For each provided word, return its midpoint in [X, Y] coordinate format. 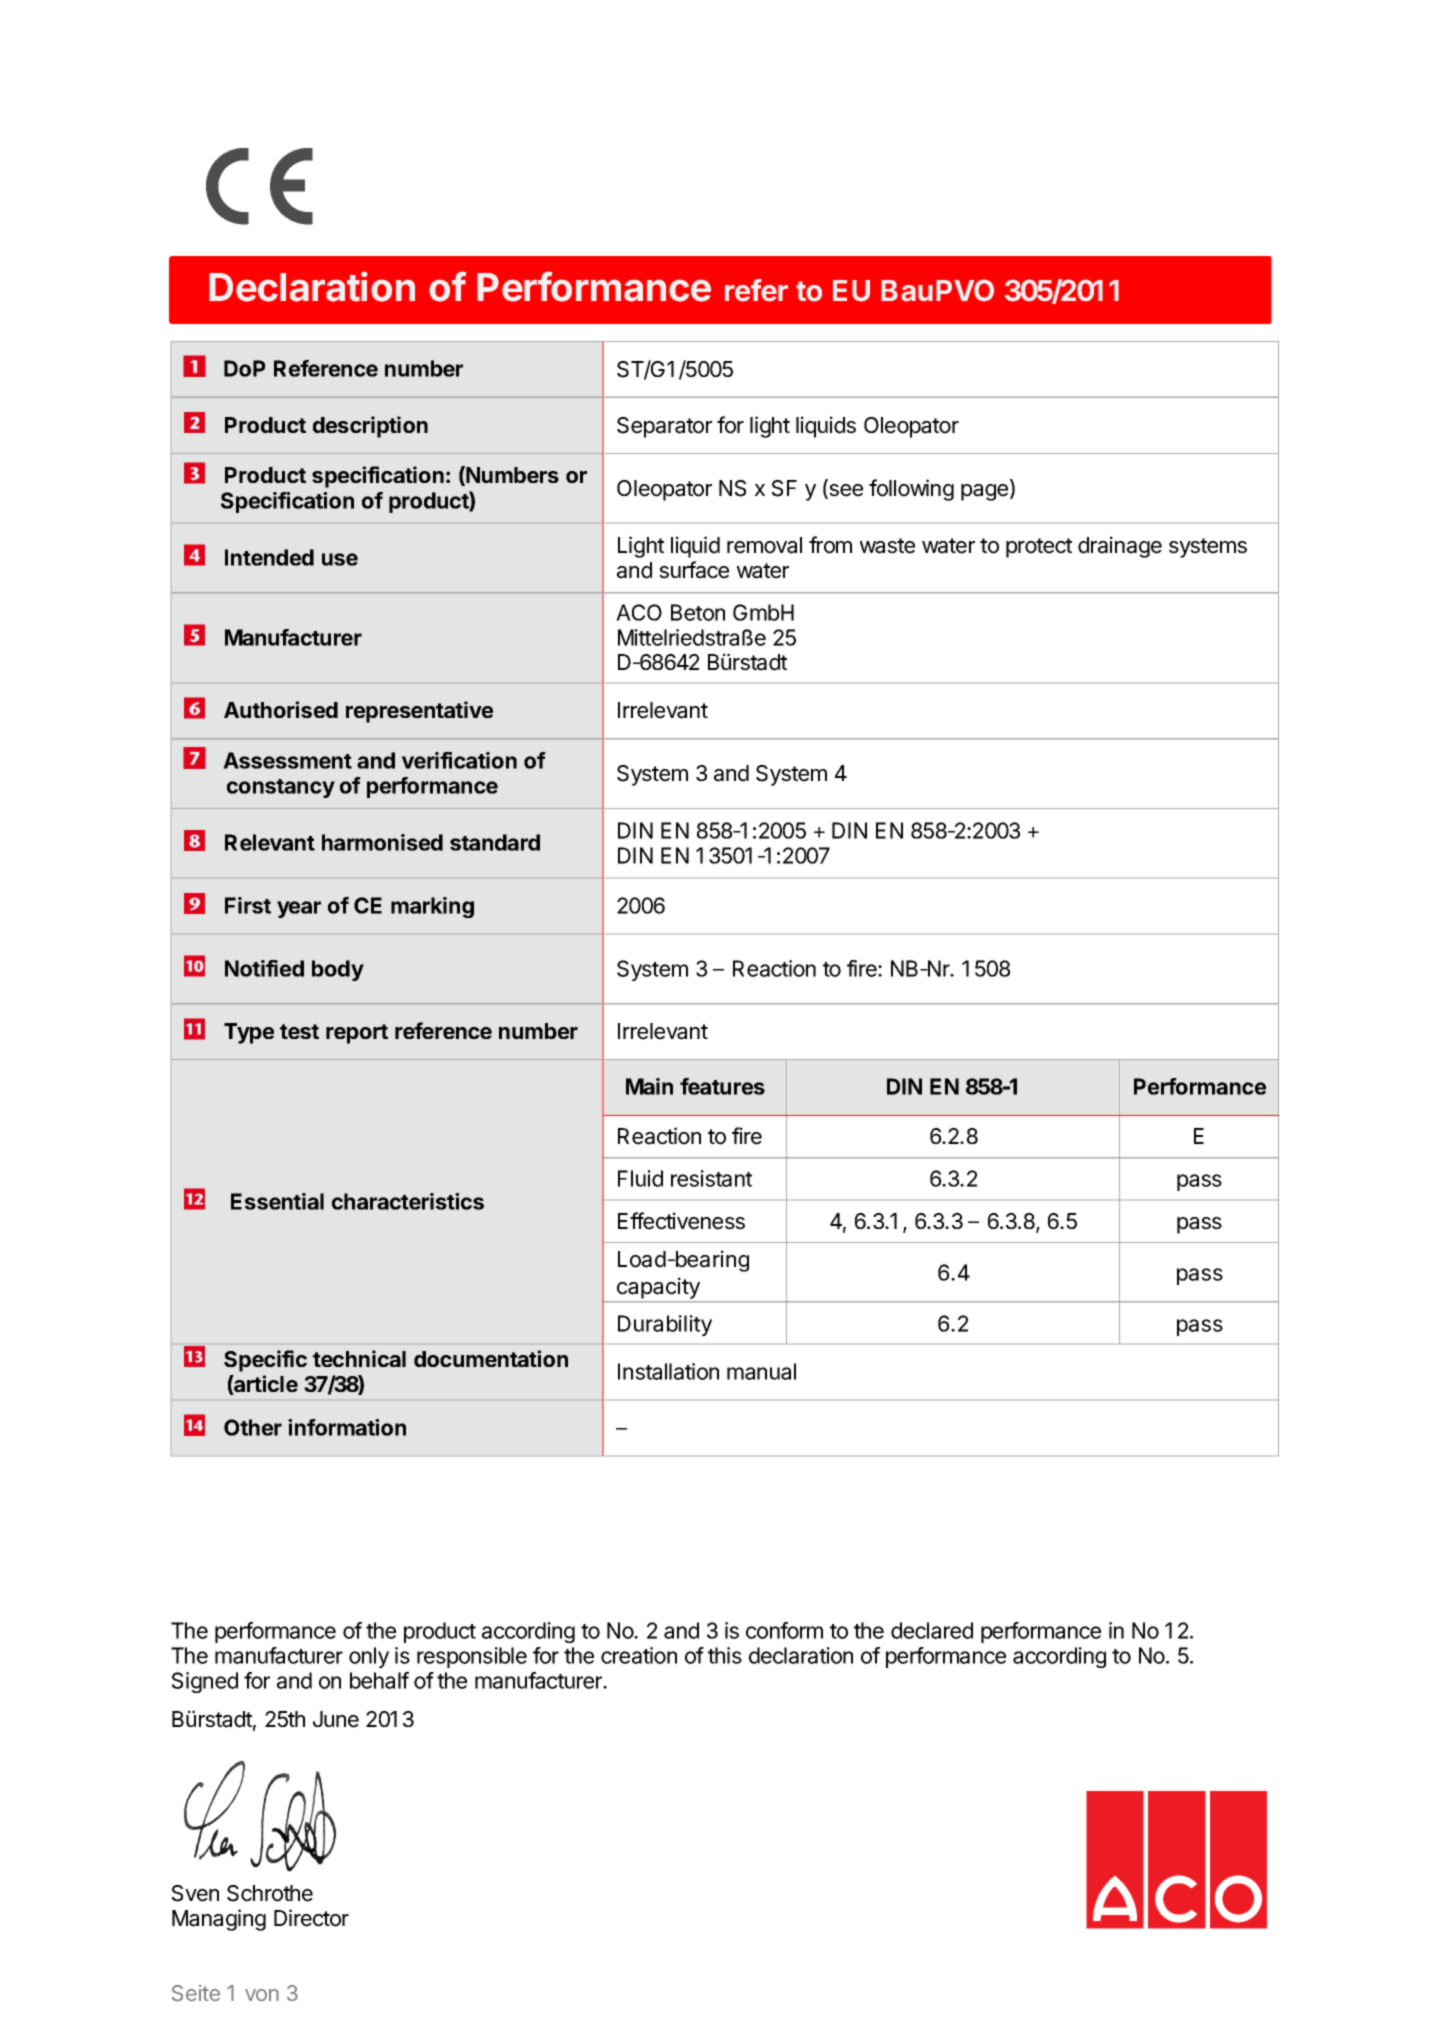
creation [639, 1655]
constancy [281, 788]
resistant [711, 1178]
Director [311, 1918]
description [370, 427]
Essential [277, 1201]
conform [784, 1630]
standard [495, 842]
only [369, 1657]
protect [1039, 548]
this [725, 1655]
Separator [664, 427]
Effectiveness [681, 1221]
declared [932, 1630]
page [986, 492]
